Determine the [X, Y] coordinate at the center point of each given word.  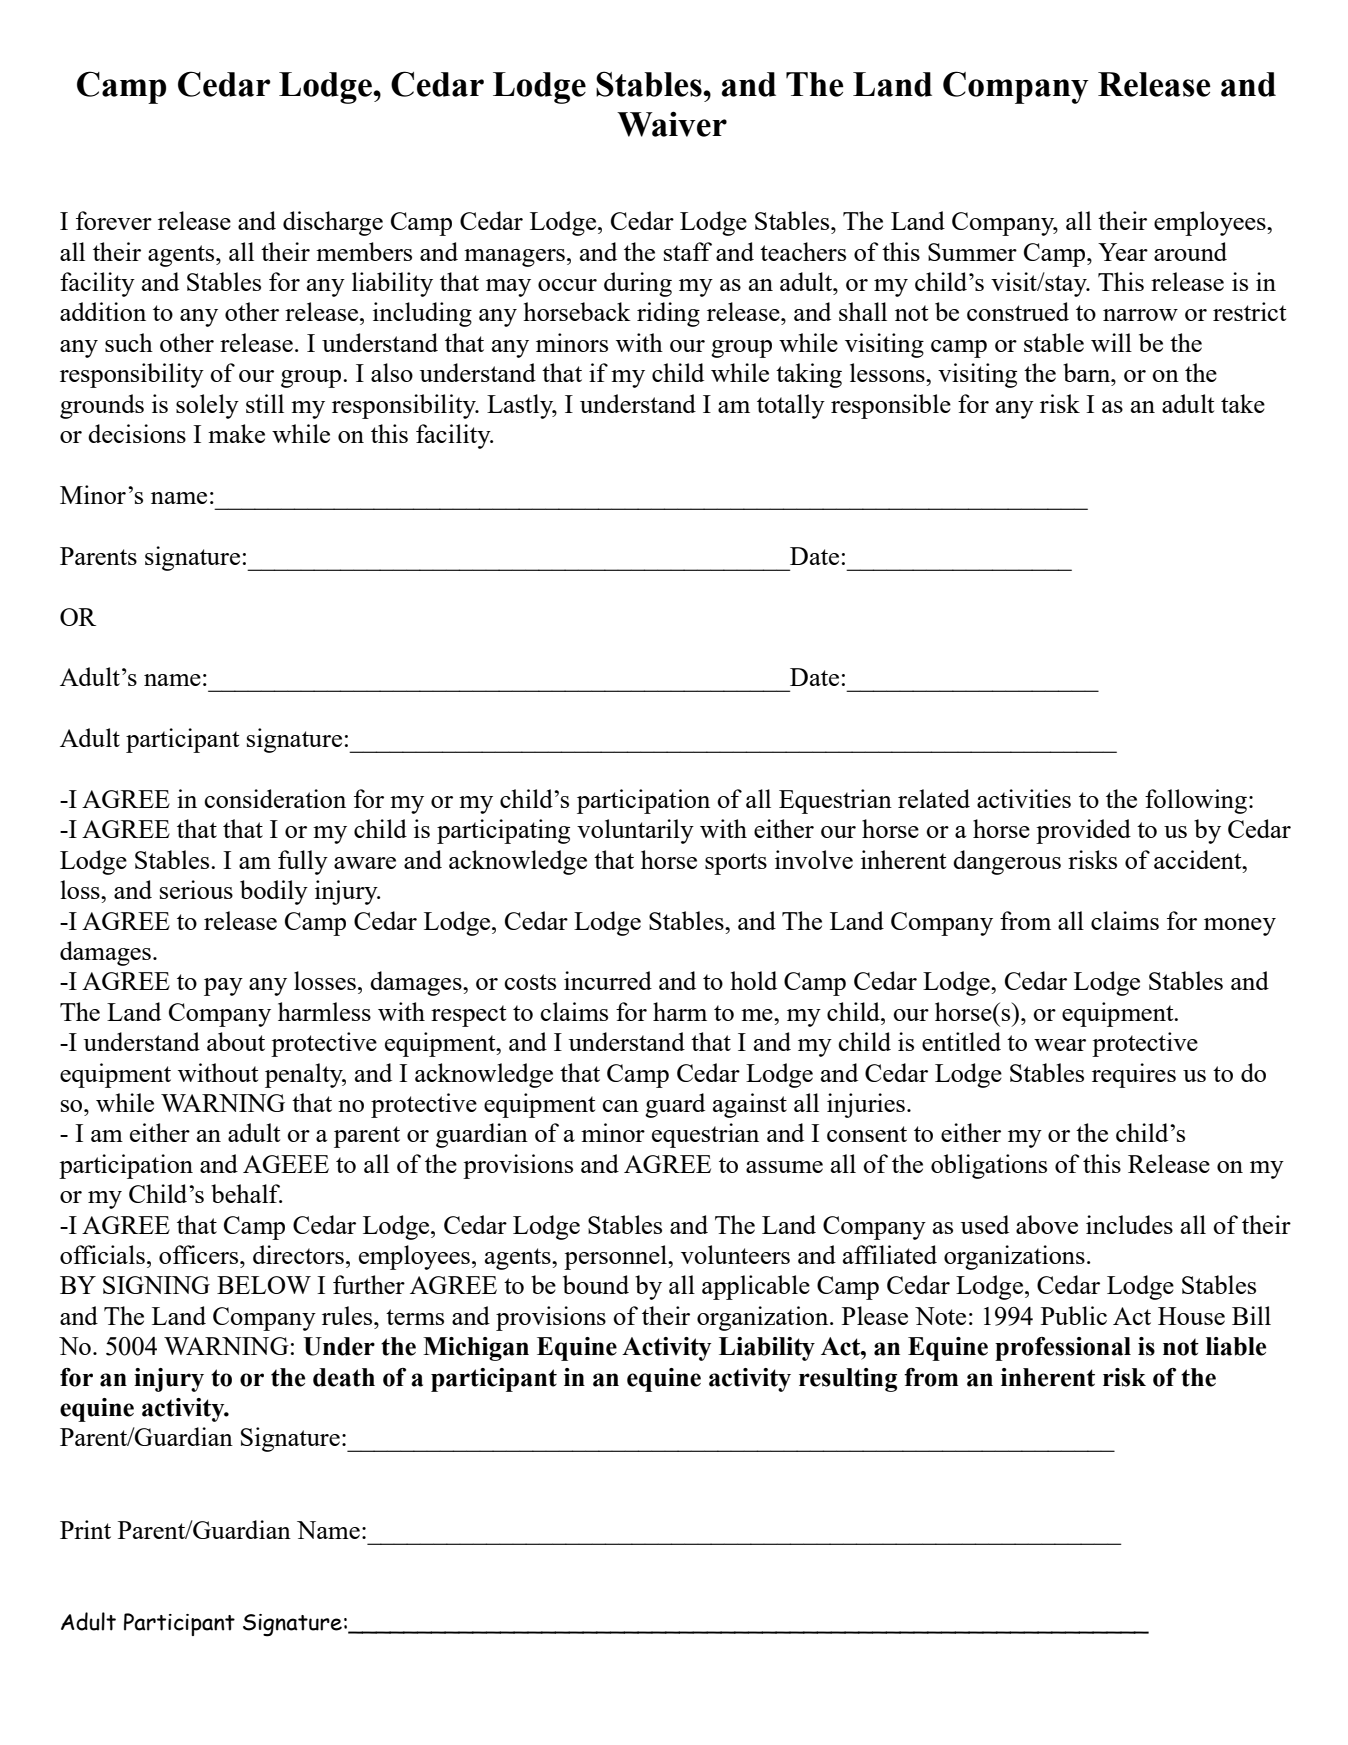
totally [791, 406]
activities [1024, 798]
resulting [848, 1380]
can [620, 1106]
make [236, 433]
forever [114, 220]
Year [1123, 252]
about [236, 1041]
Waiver [672, 124]
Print [85, 1529]
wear [1060, 1045]
